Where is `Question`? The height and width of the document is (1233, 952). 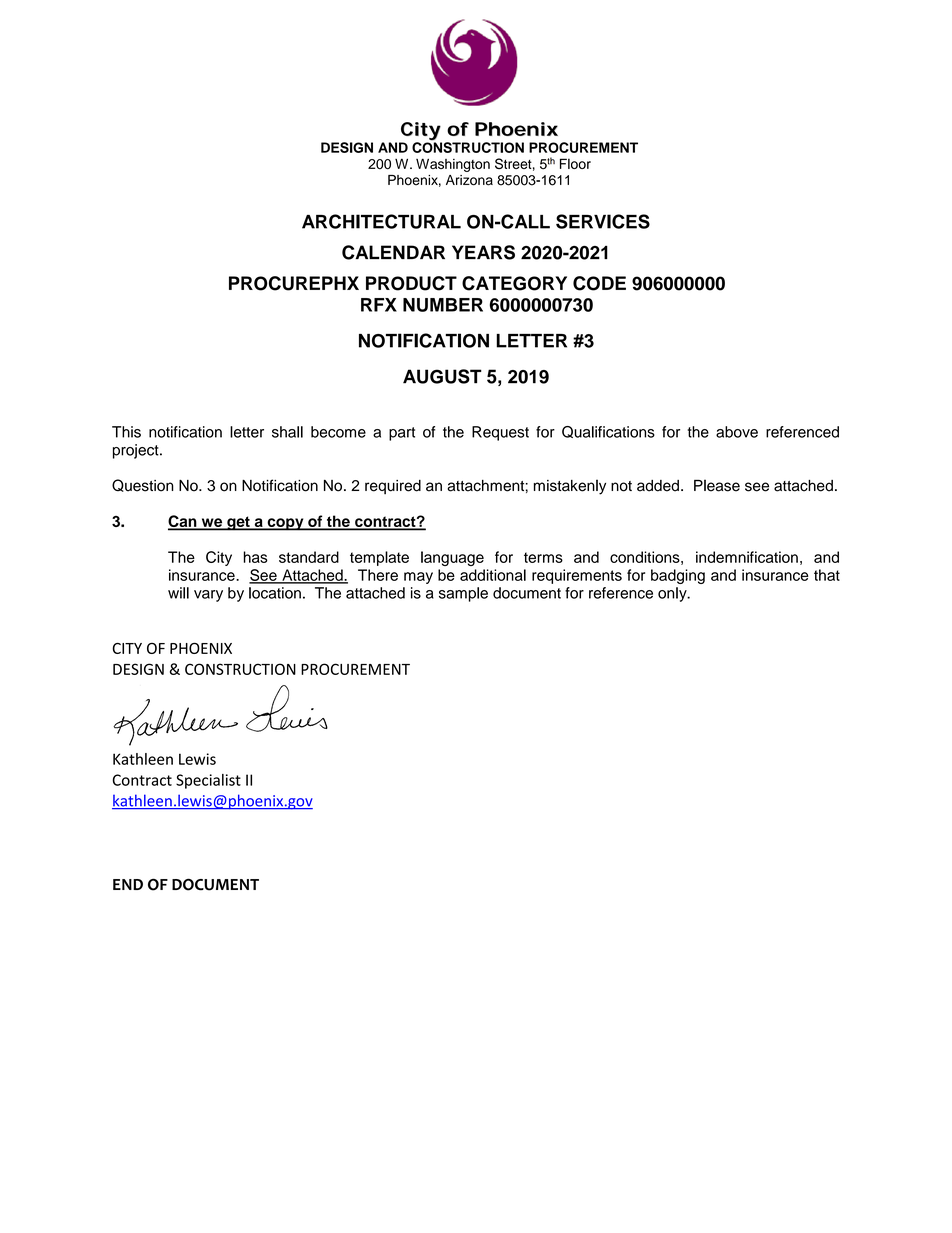
Question is located at coordinates (143, 485).
